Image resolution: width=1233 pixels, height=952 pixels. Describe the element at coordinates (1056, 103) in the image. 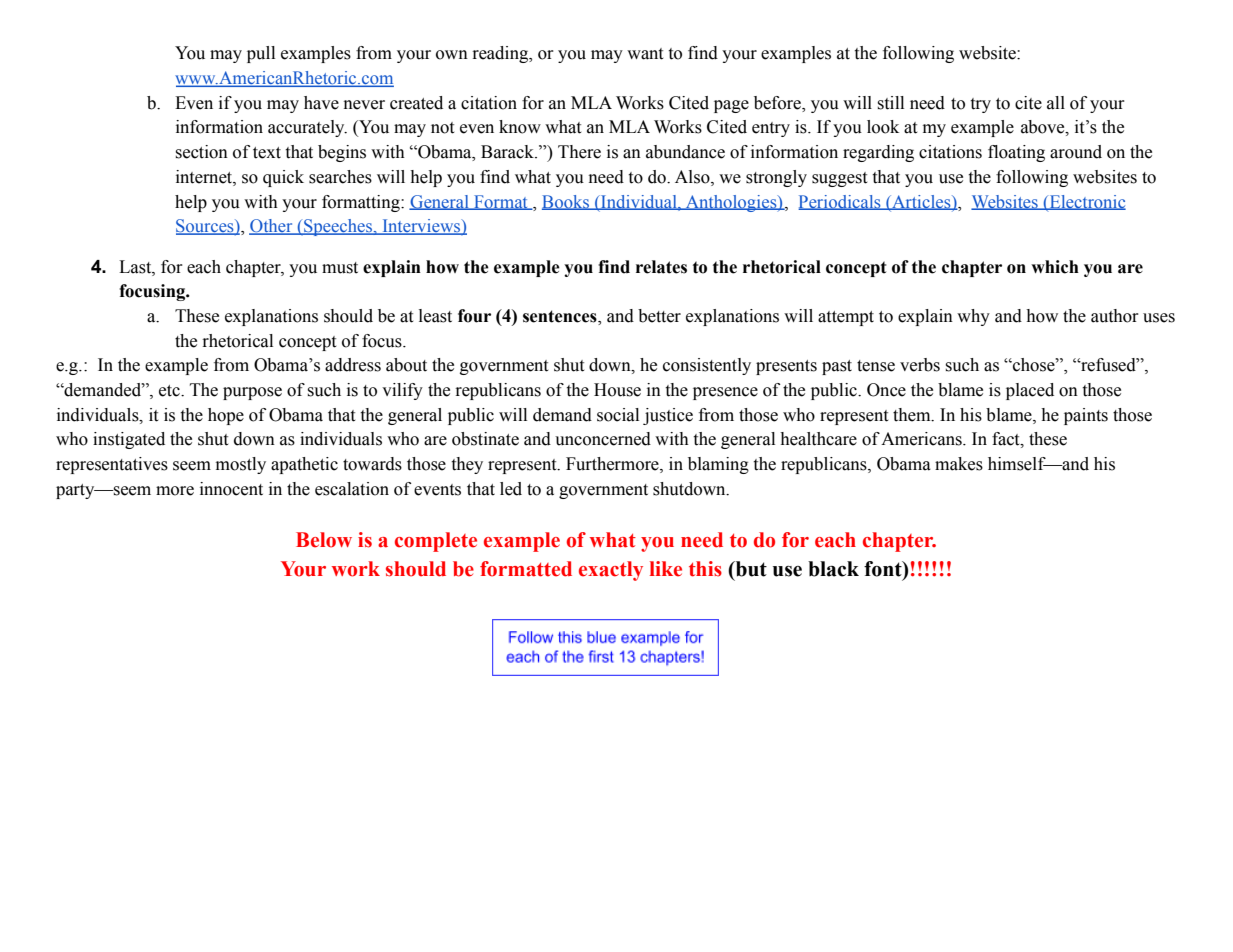

I see `all` at that location.
